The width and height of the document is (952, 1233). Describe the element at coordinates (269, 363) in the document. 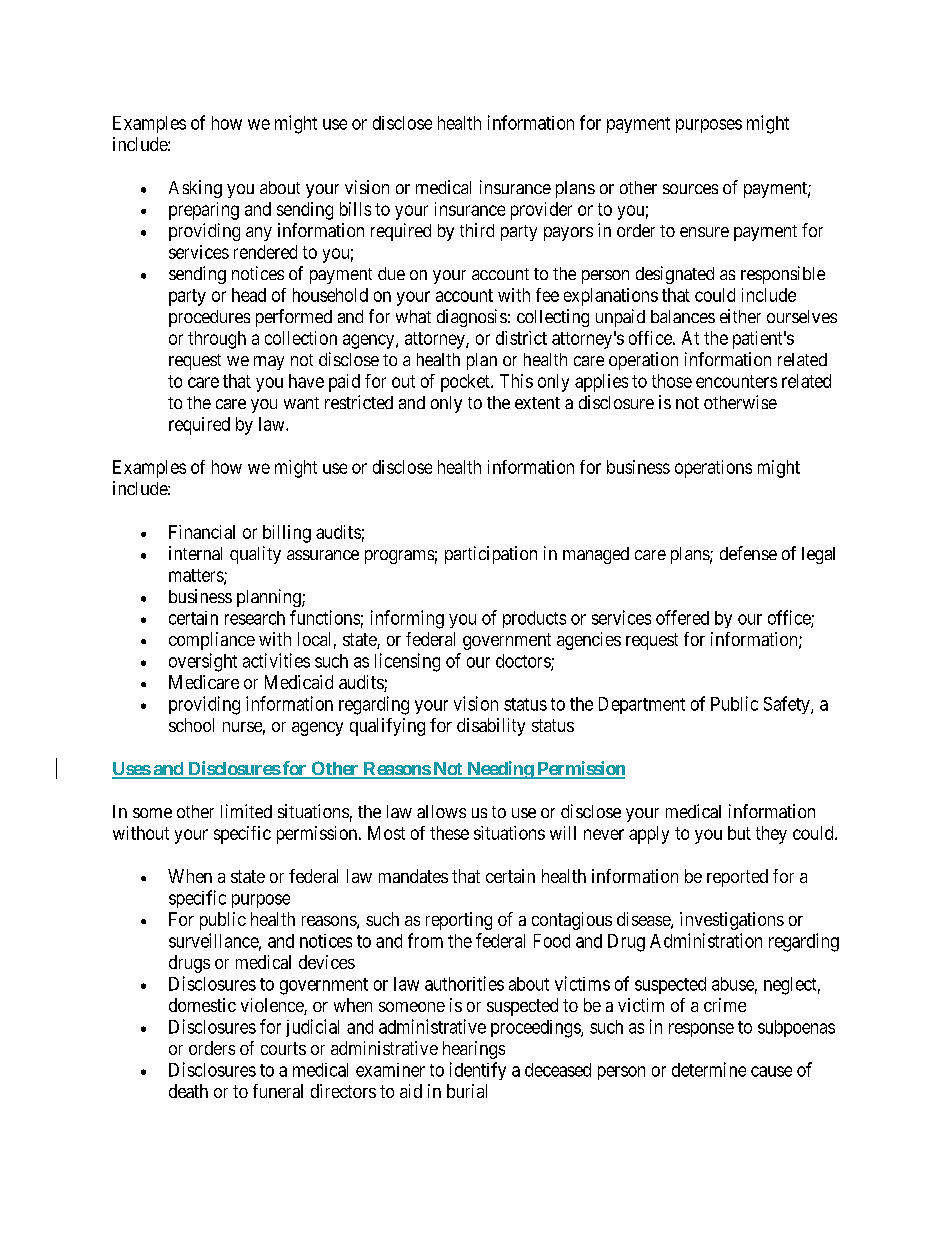

I see `may` at that location.
